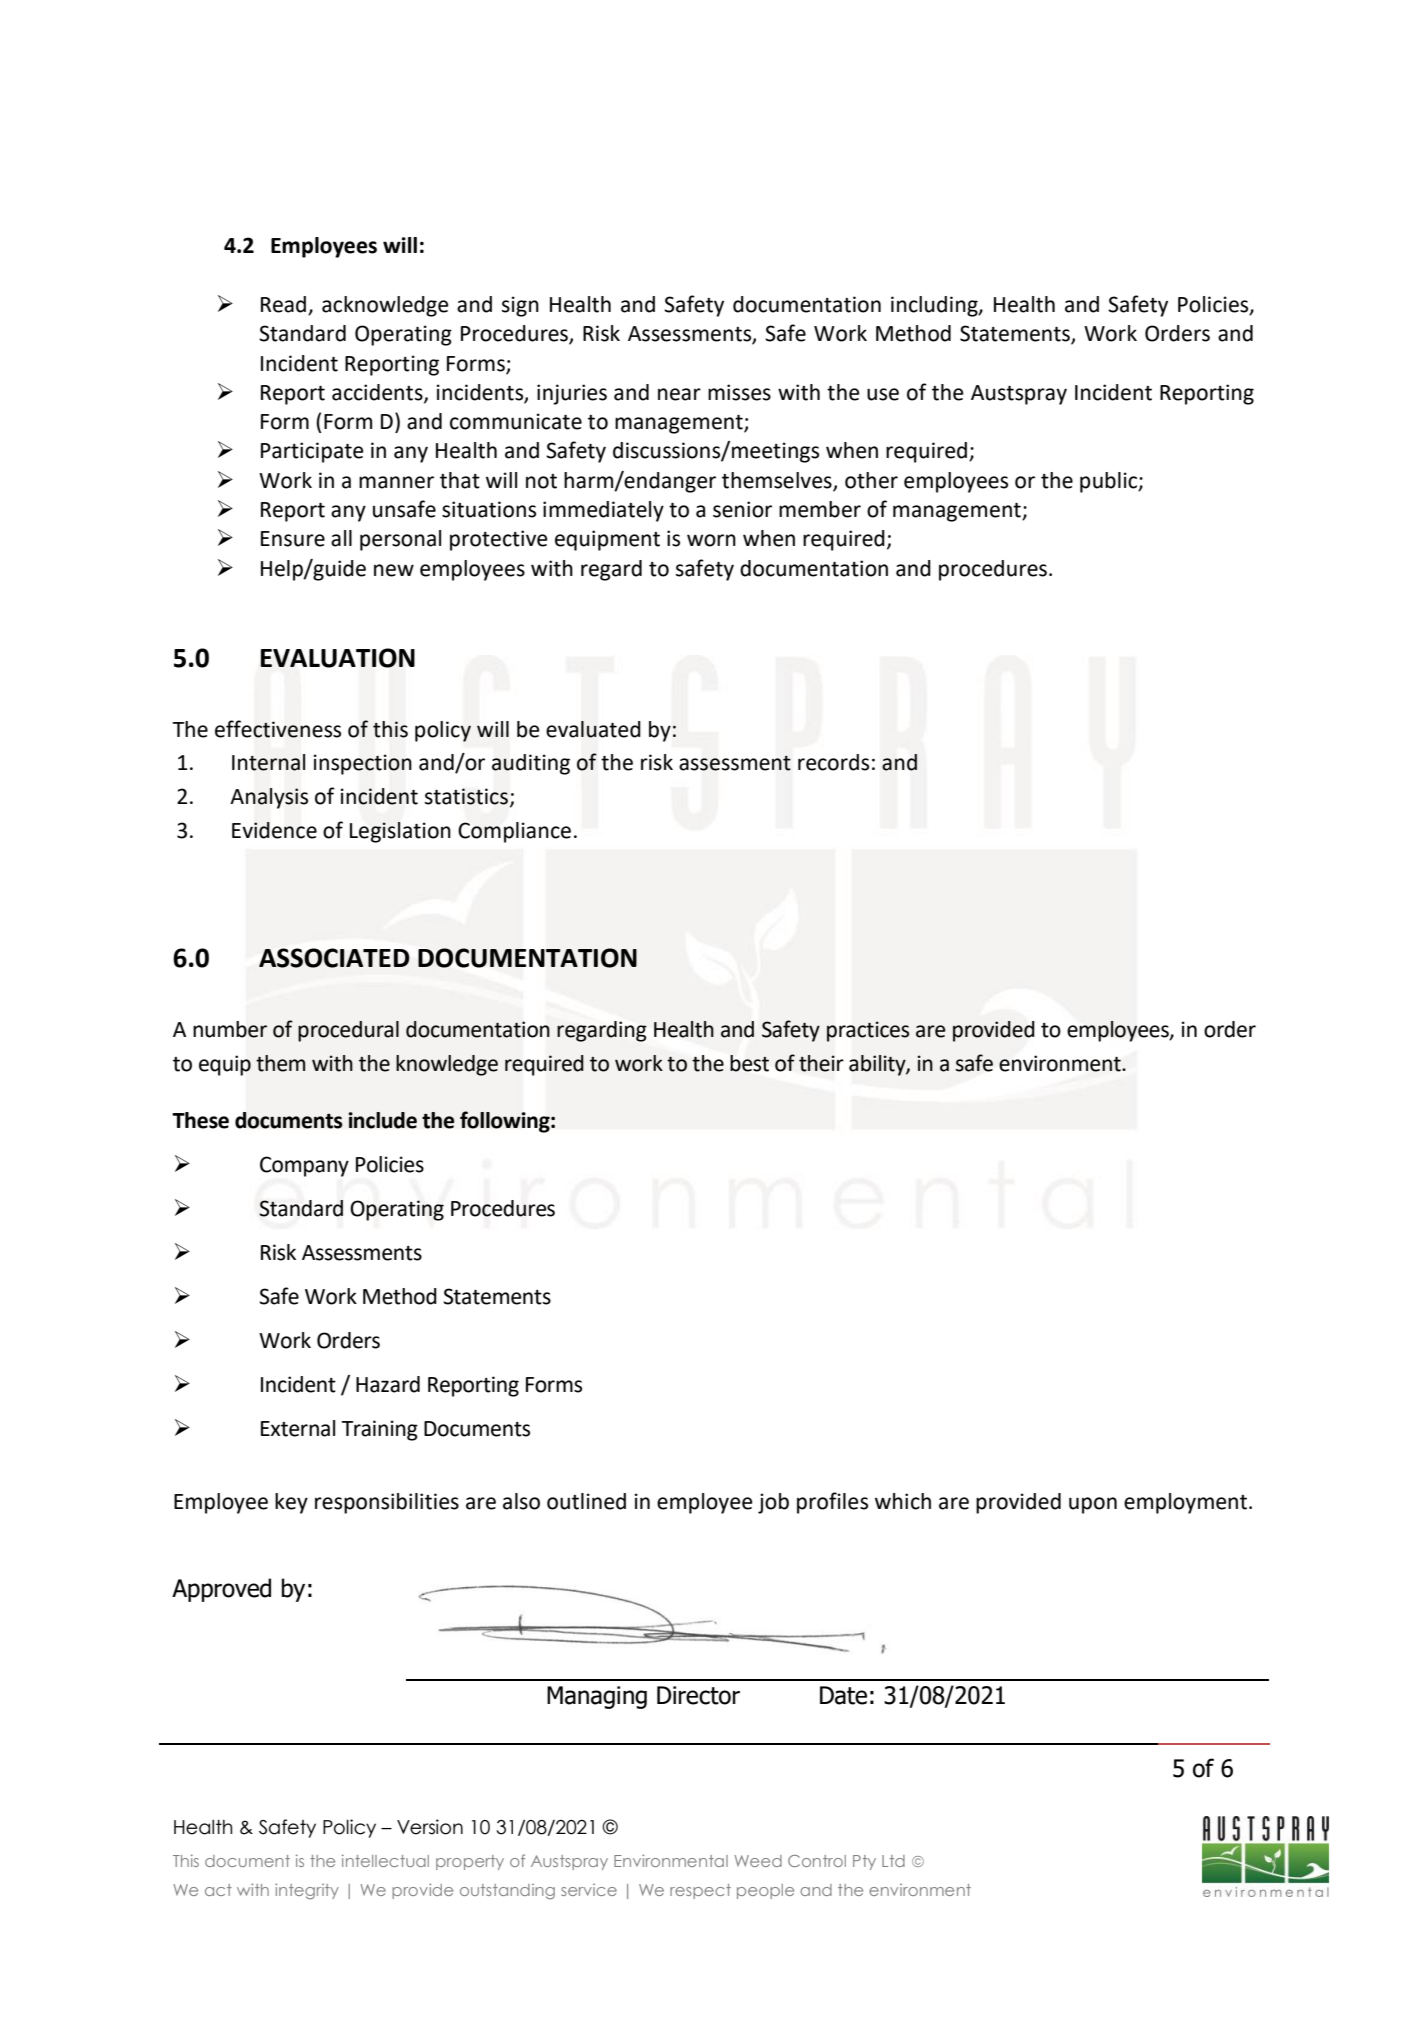 The height and width of the image is (2020, 1428). I want to click on practices, so click(868, 1031).
